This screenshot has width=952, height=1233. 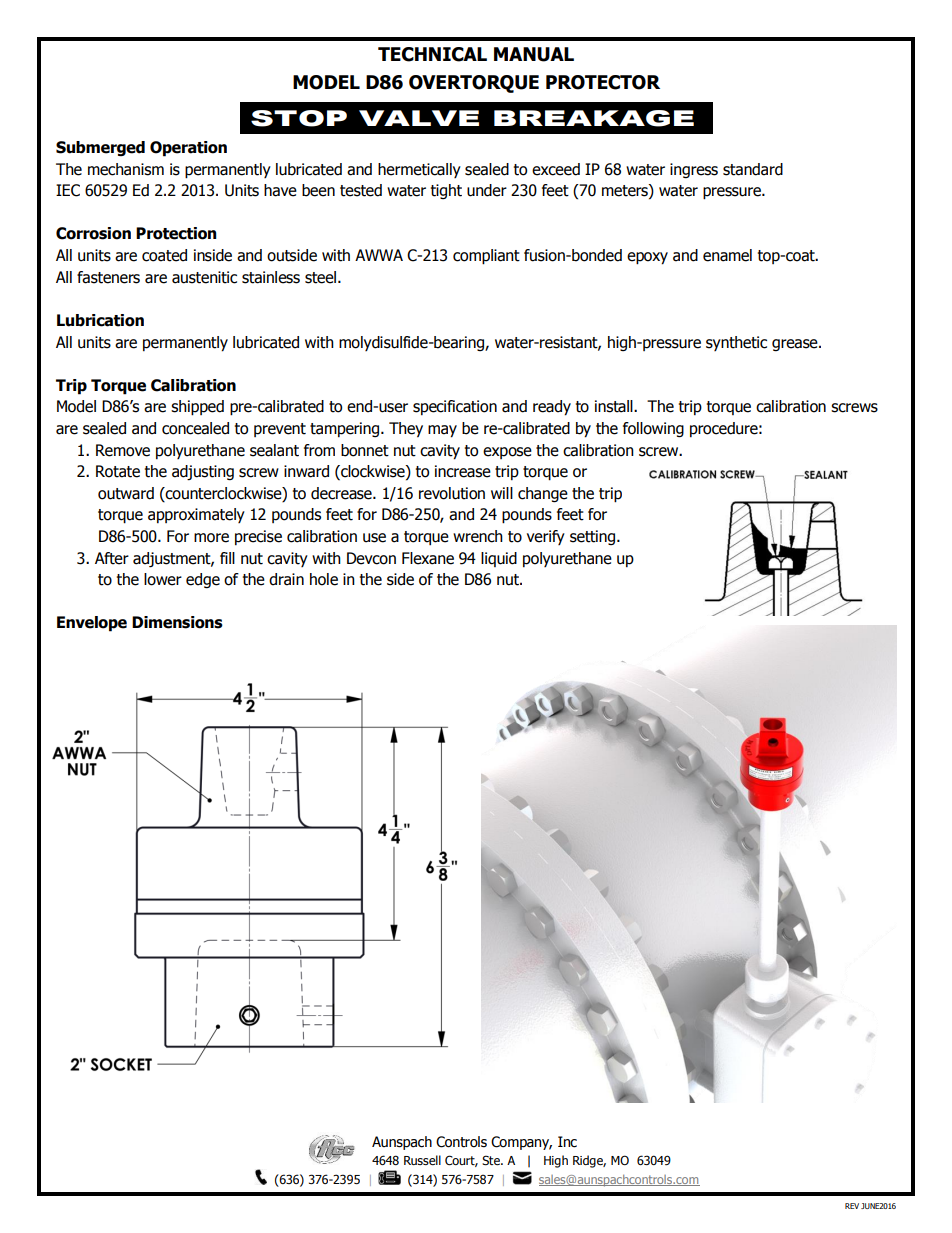 I want to click on lower, so click(x=163, y=579).
